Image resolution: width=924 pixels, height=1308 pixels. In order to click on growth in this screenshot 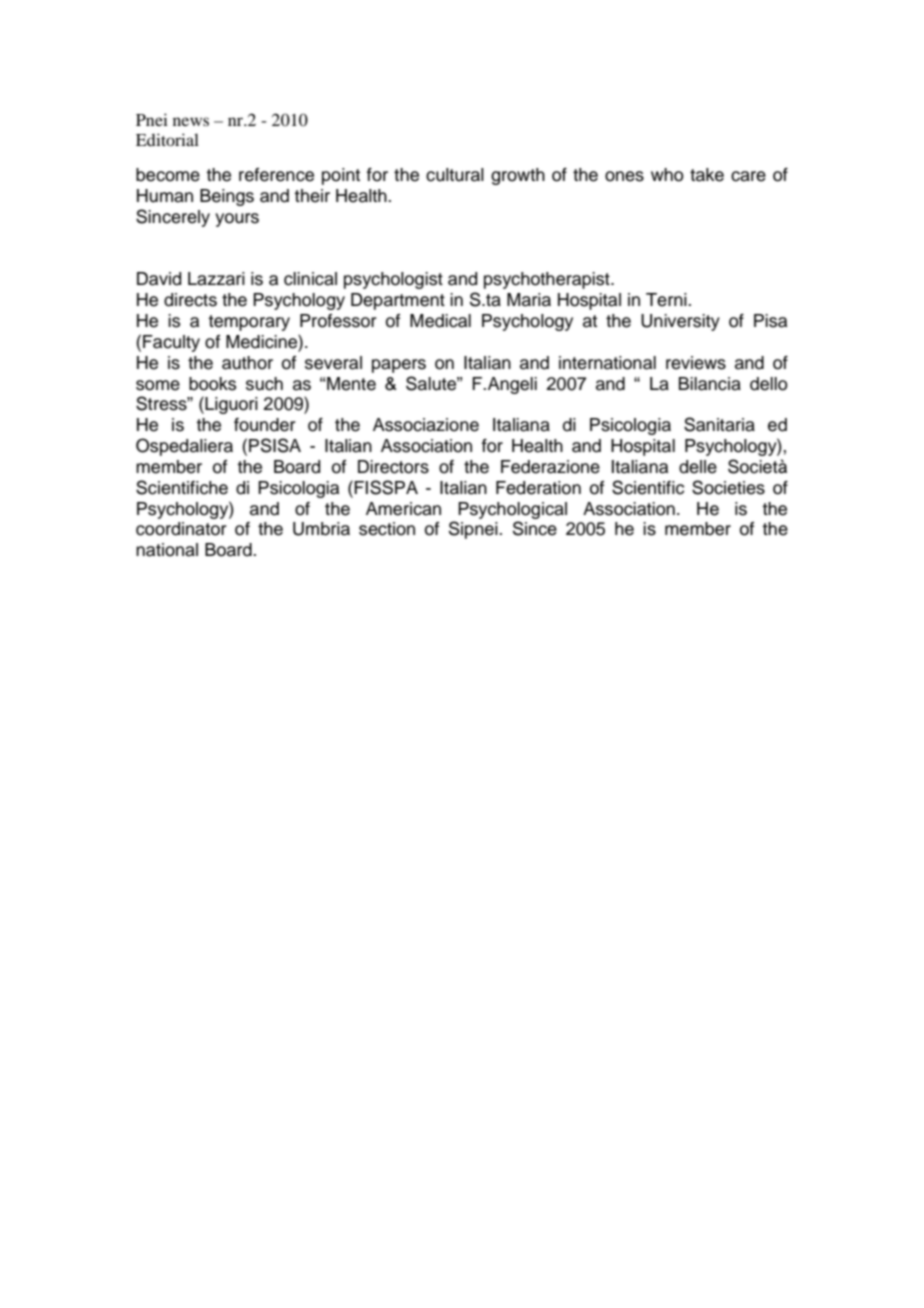, I will do `click(518, 176)`.
